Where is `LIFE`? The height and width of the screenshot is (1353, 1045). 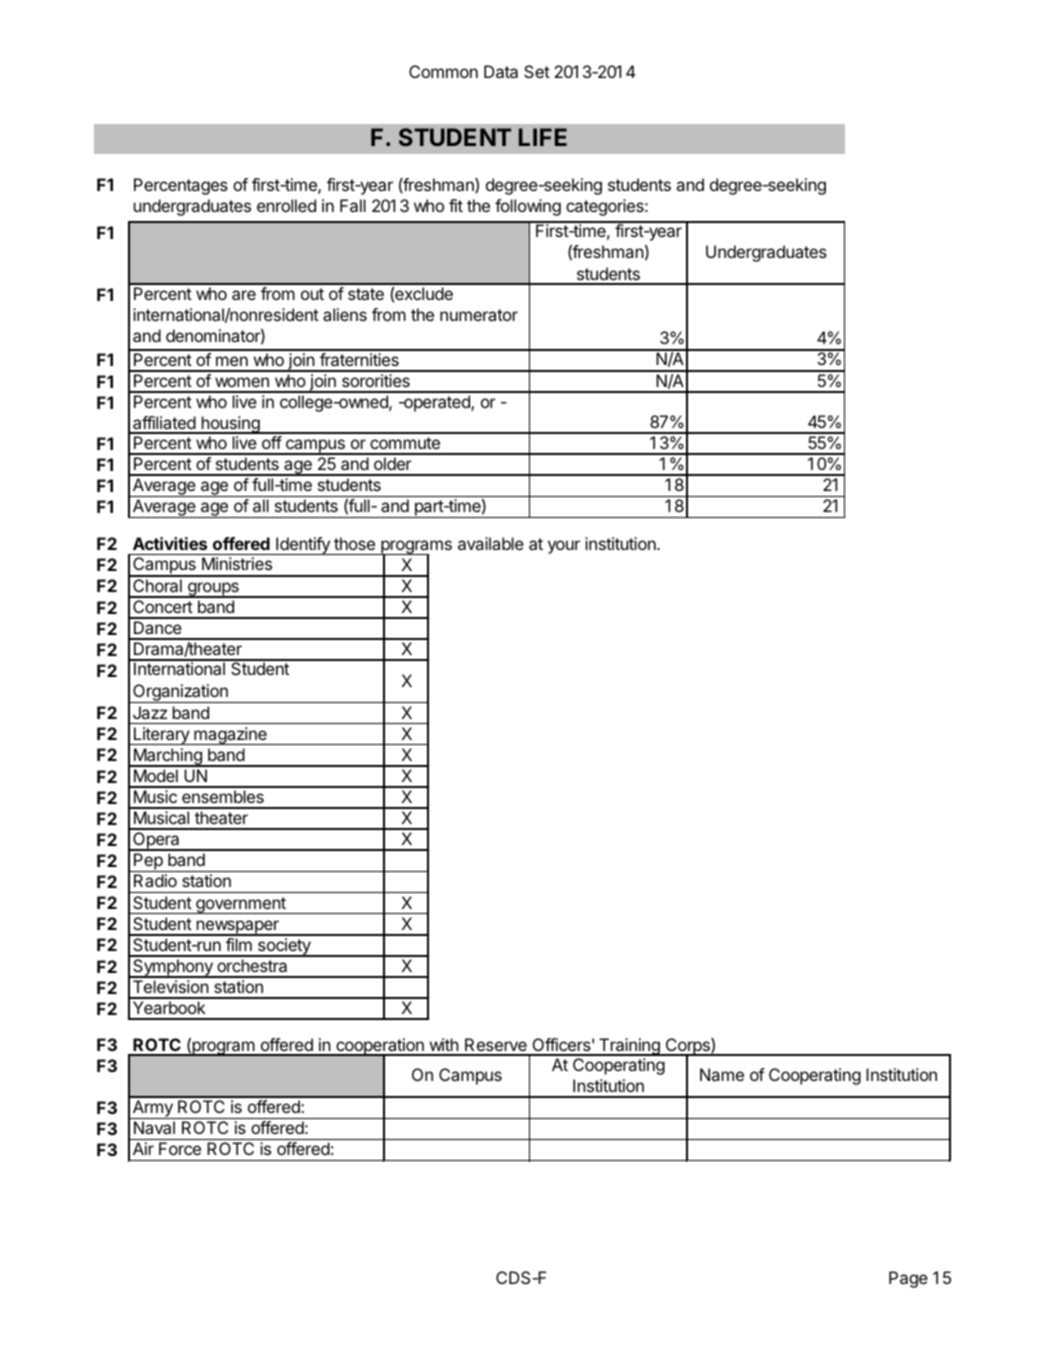
LIFE is located at coordinates (543, 137).
